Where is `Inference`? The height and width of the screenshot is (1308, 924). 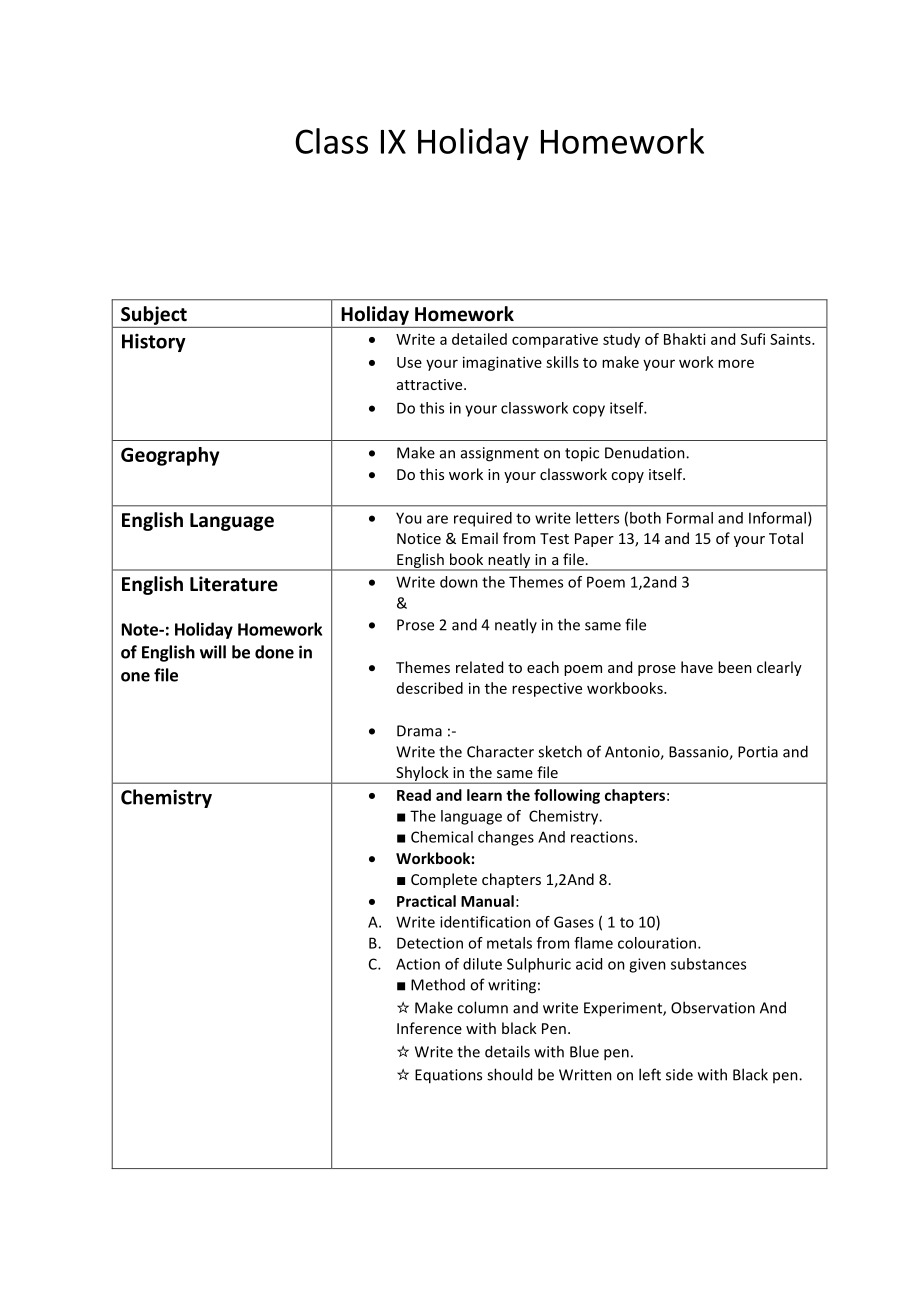 Inference is located at coordinates (429, 1028).
